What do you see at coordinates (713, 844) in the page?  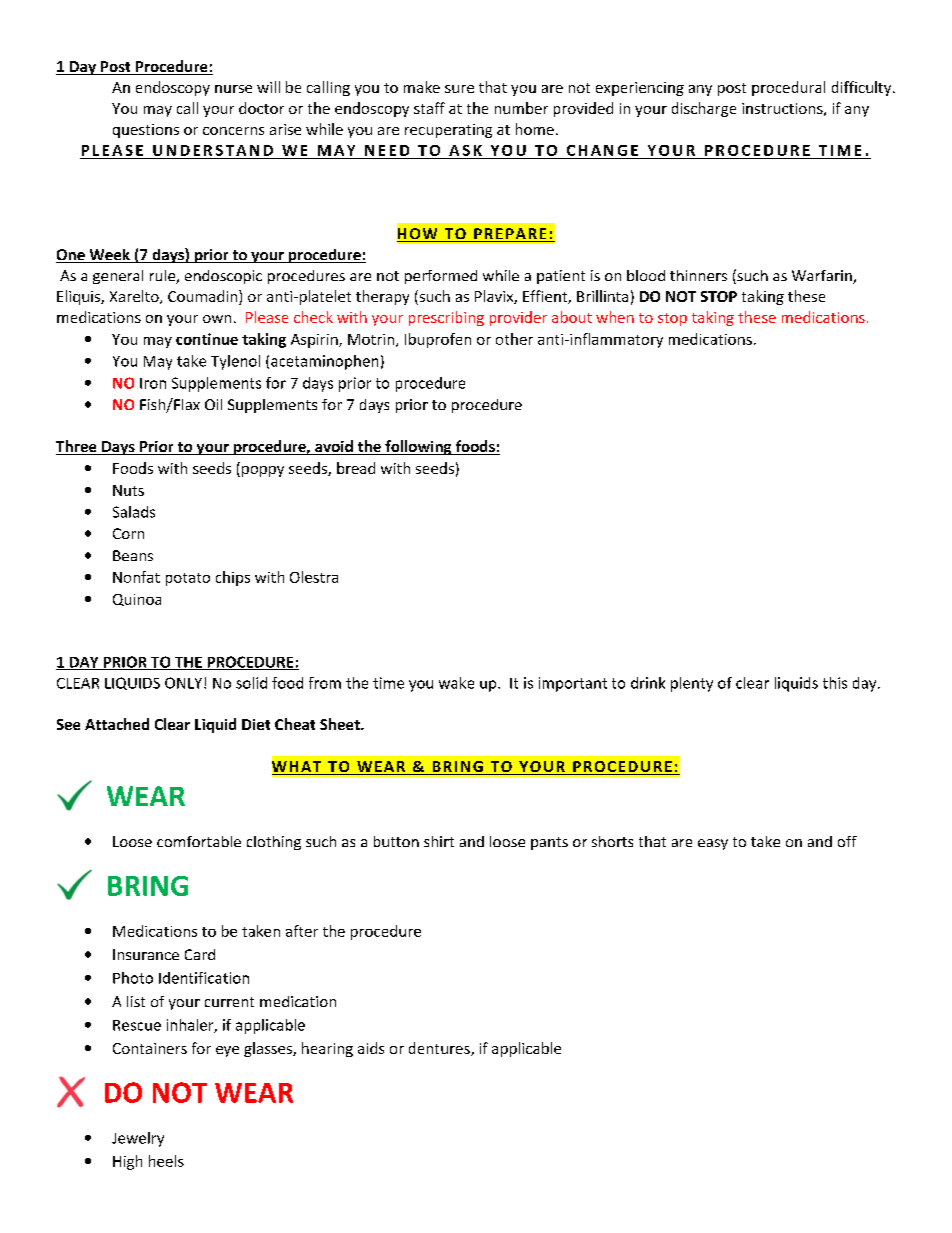 I see `easy` at bounding box center [713, 844].
